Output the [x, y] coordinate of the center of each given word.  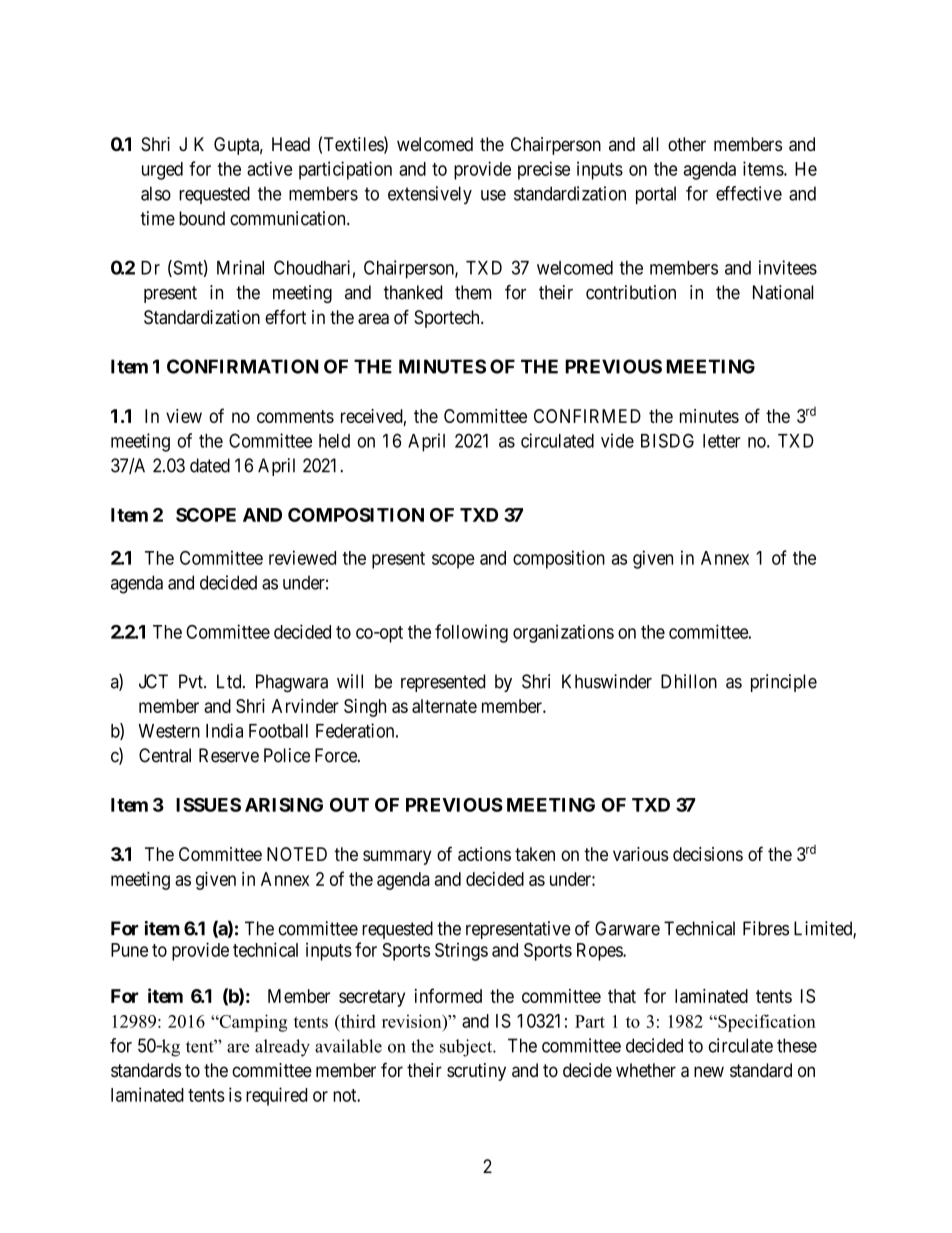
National [783, 292]
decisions [708, 854]
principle [784, 683]
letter [722, 441]
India [224, 730]
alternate [444, 706]
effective [749, 193]
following [471, 633]
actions [484, 854]
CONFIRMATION [242, 366]
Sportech [448, 319]
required [276, 1096]
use [493, 195]
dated [210, 465]
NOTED [297, 854]
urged [162, 171]
